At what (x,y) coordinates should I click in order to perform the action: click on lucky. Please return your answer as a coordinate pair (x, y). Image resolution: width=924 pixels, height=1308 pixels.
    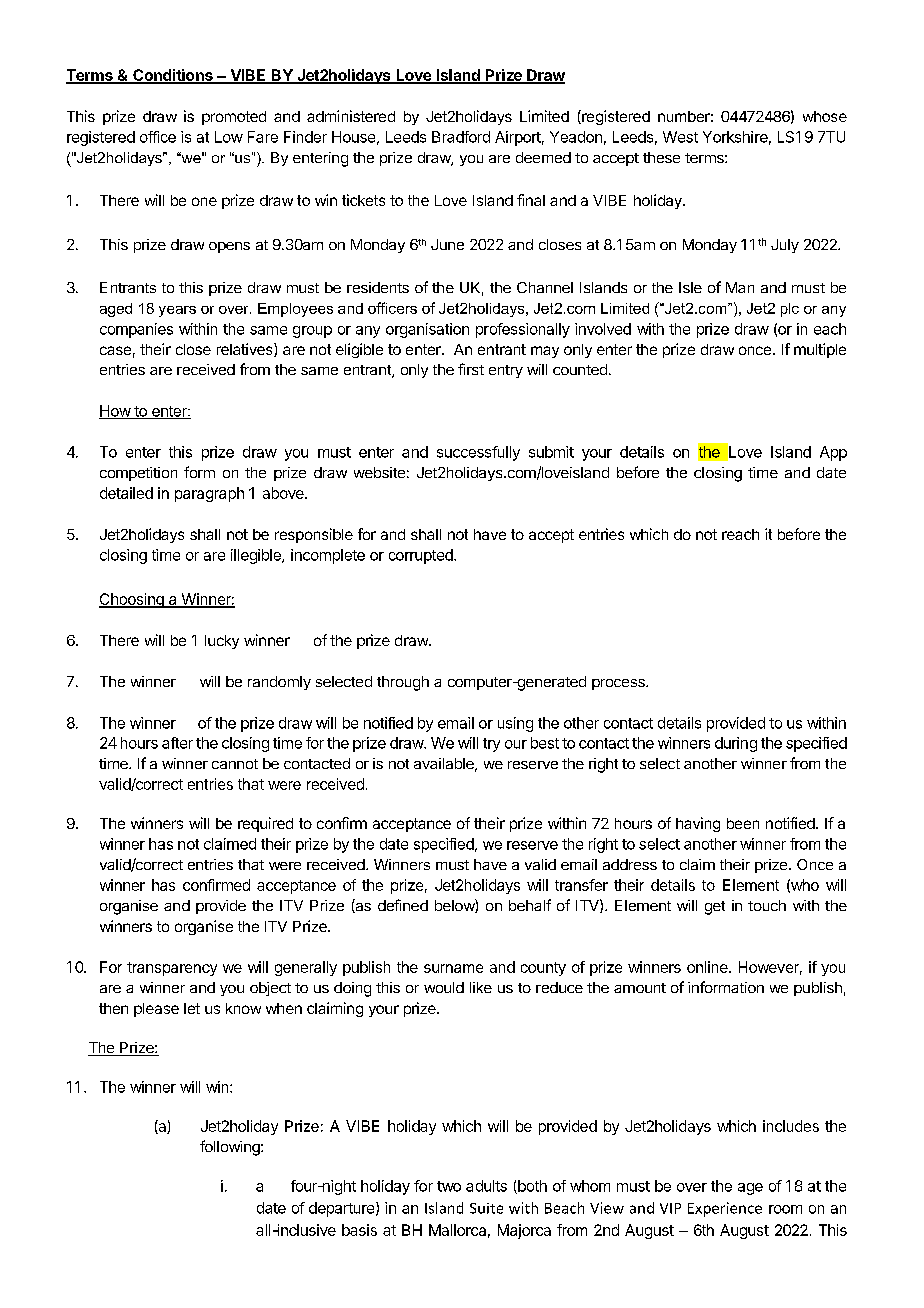
    Looking at the image, I should click on (222, 642).
